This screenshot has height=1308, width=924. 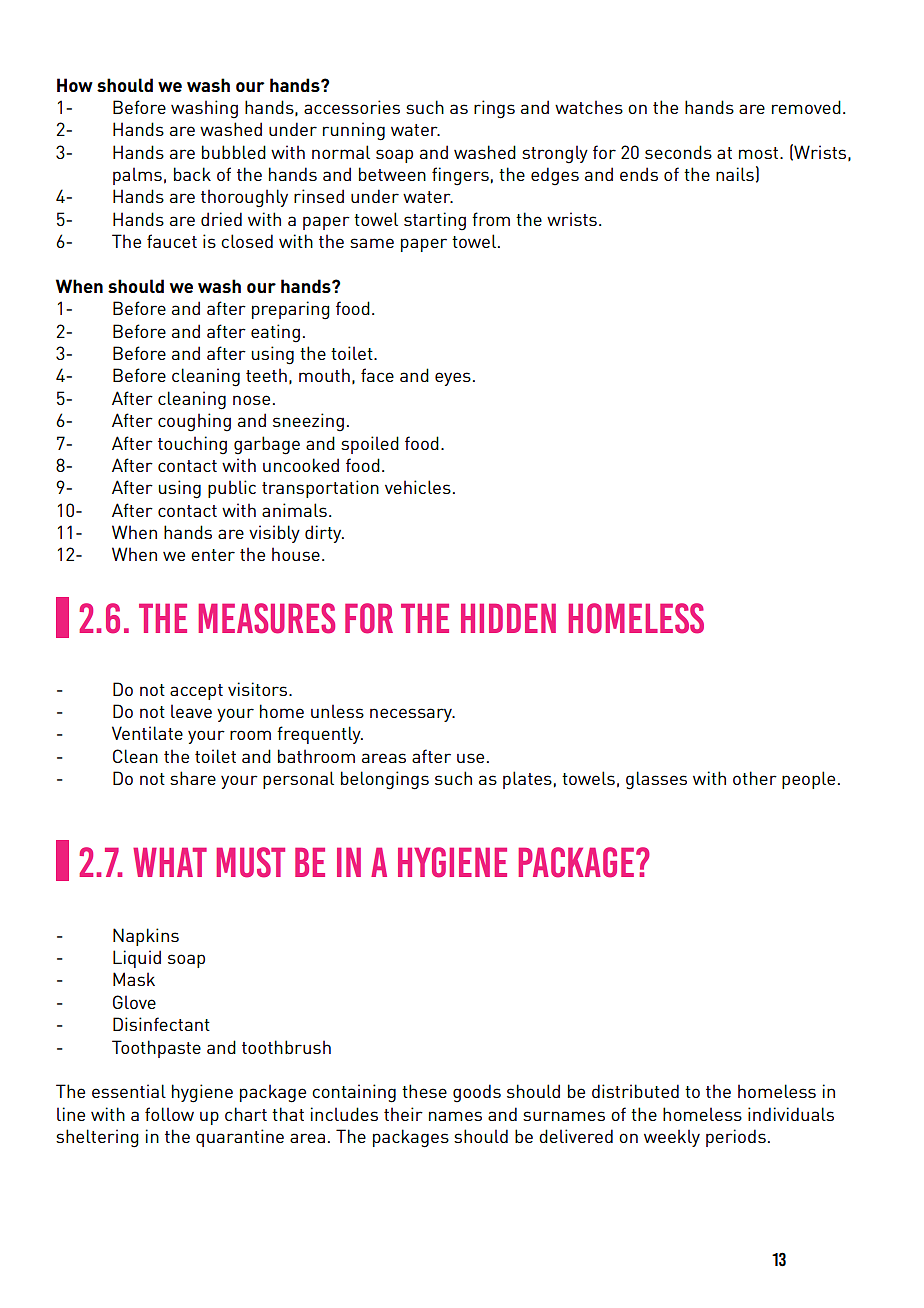 What do you see at coordinates (755, 778) in the screenshot?
I see `other` at bounding box center [755, 778].
